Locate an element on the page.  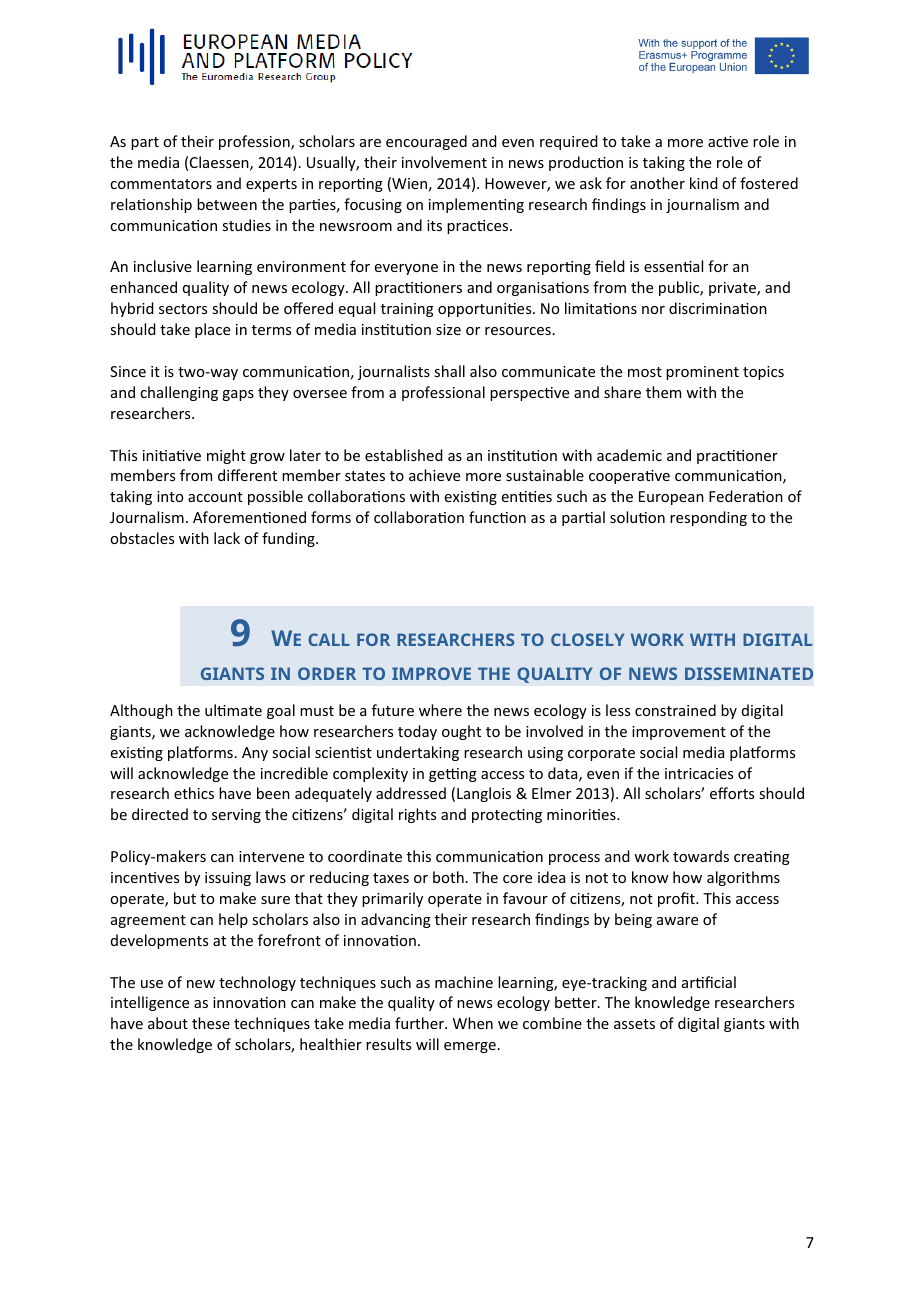
might is located at coordinates (226, 456).
